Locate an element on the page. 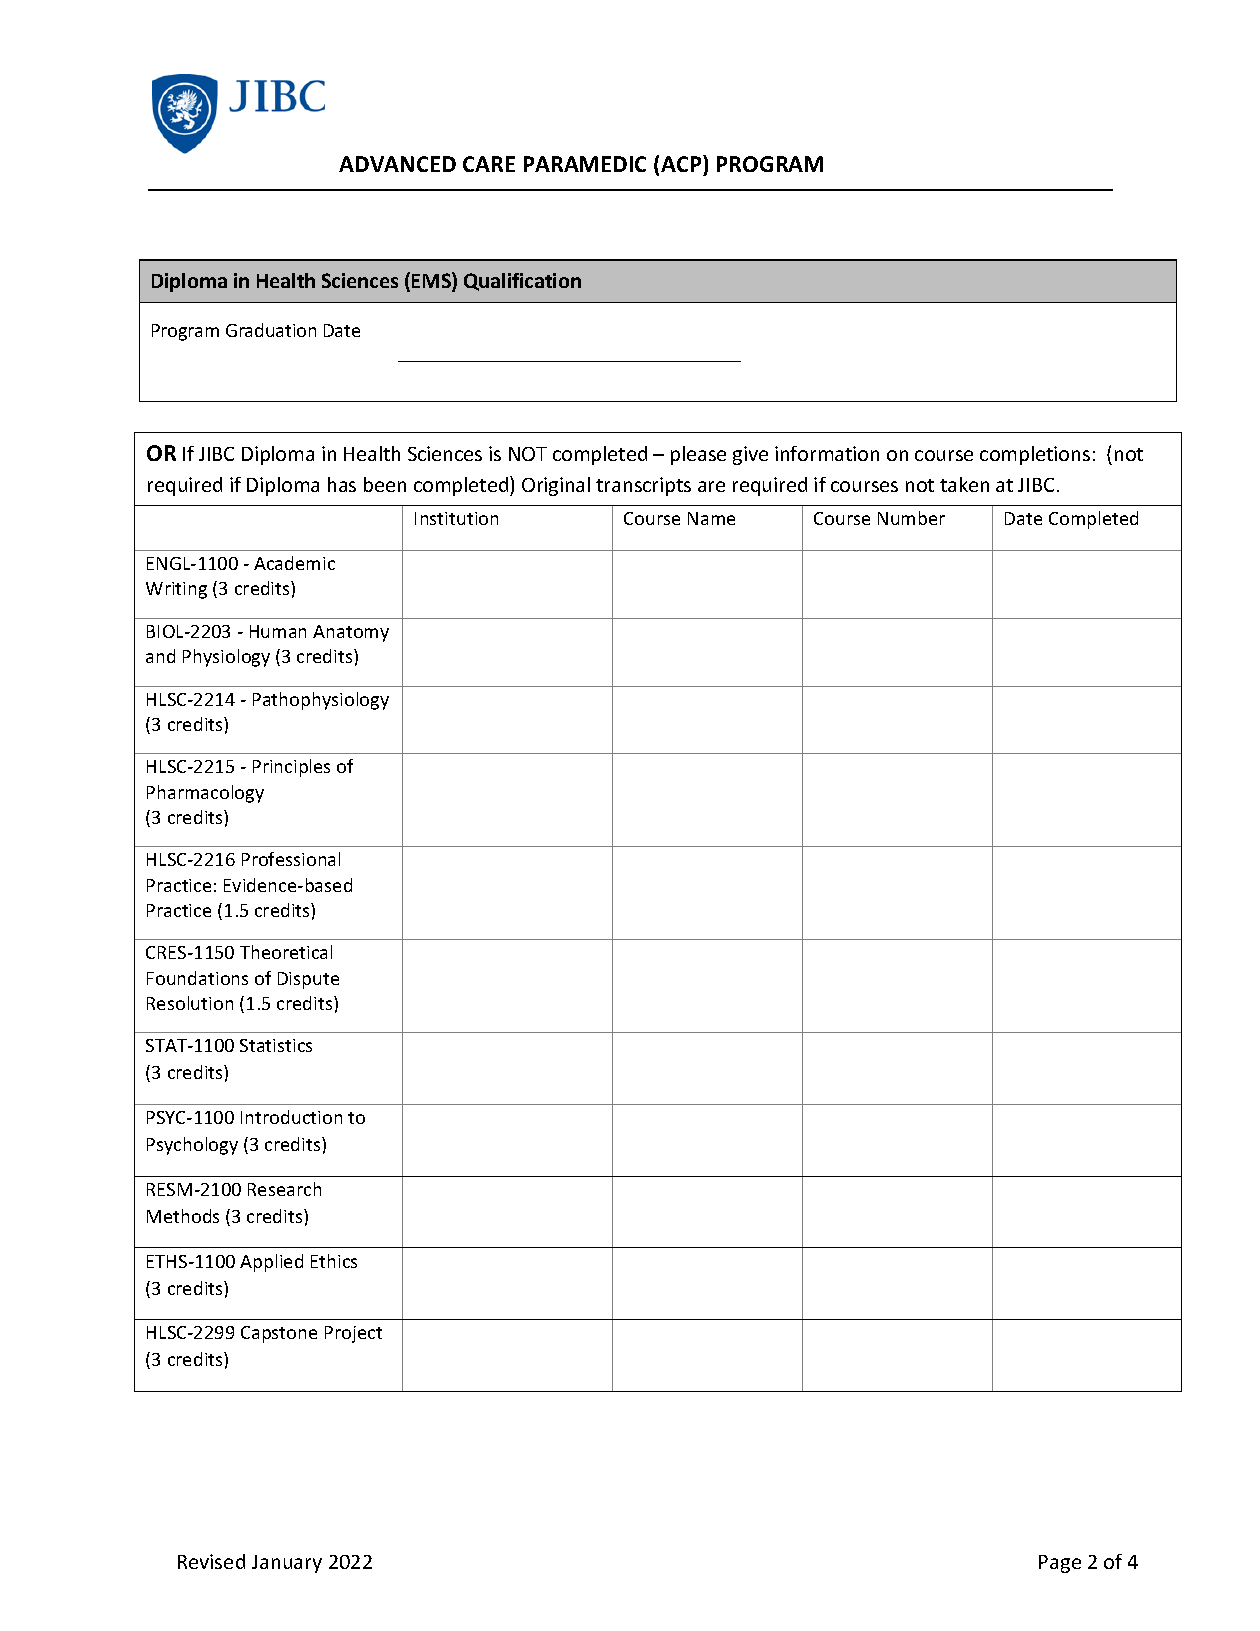  Number is located at coordinates (911, 518).
